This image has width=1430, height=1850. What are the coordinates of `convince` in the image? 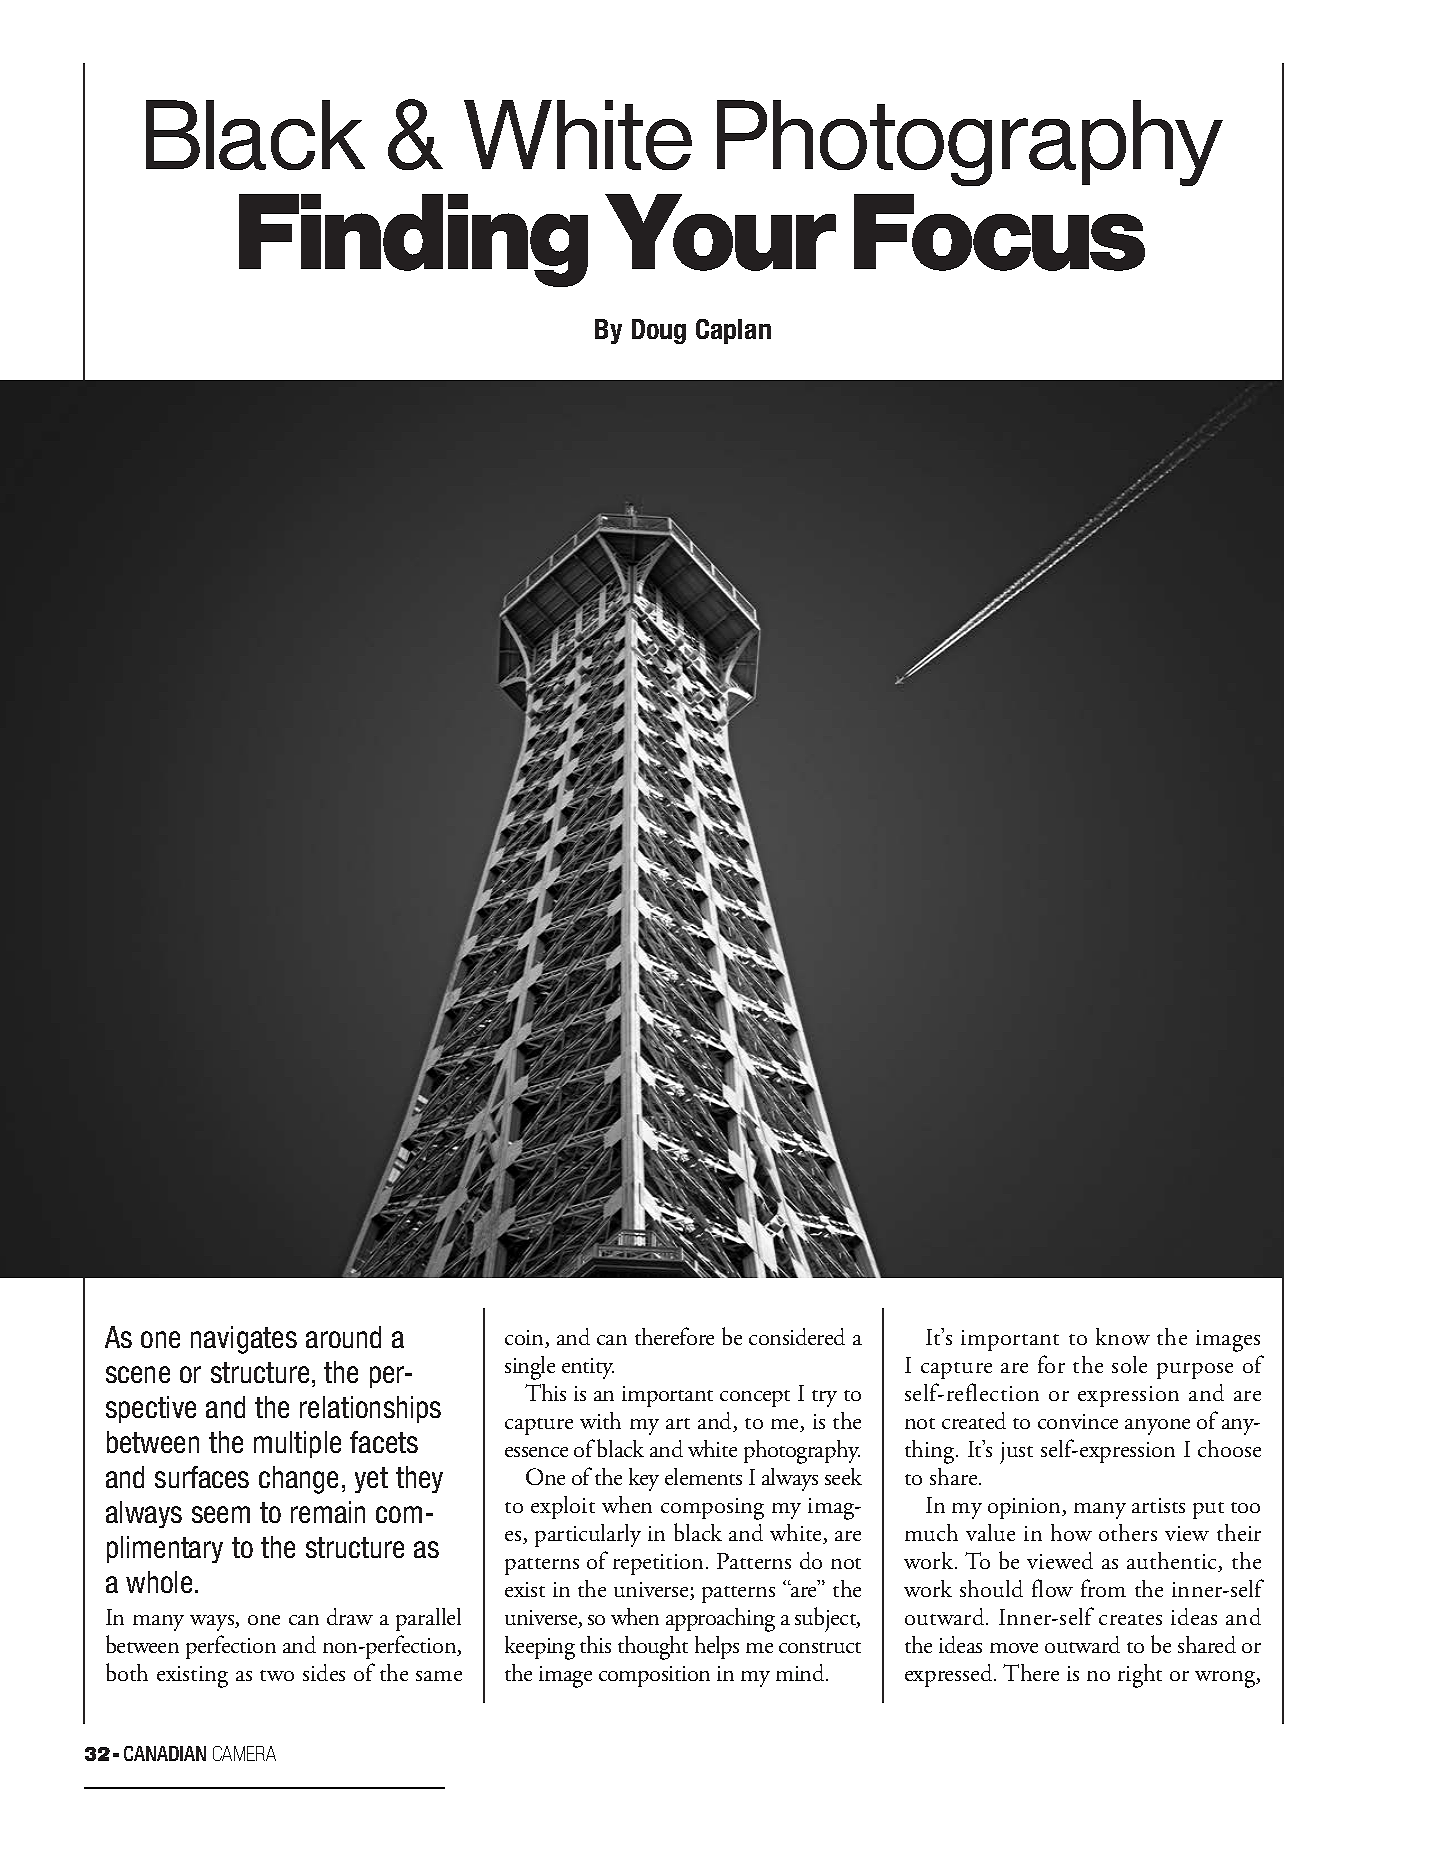 It's located at (1078, 1421).
